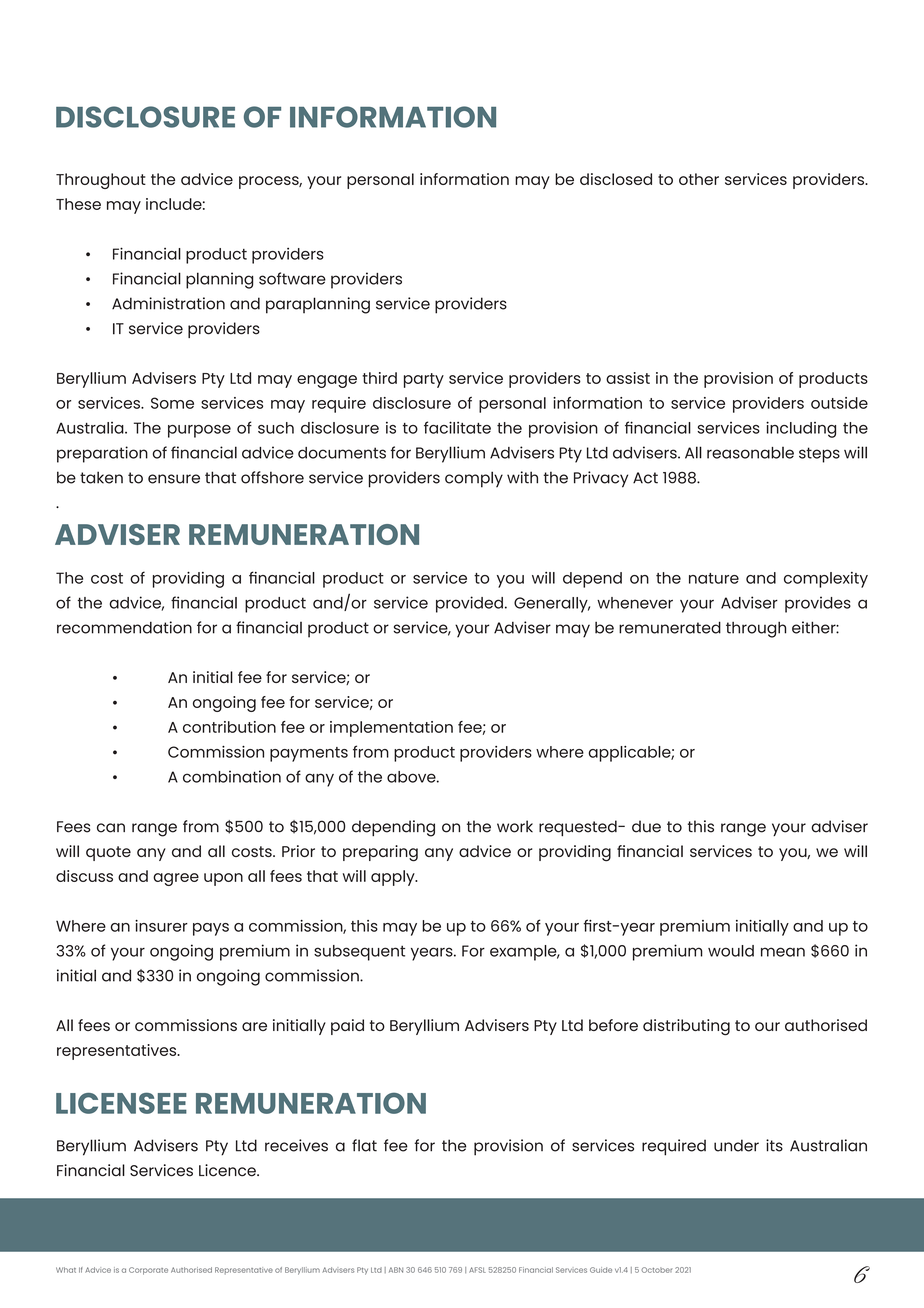 The height and width of the image is (1308, 924). I want to click on Corporate, so click(148, 1271).
